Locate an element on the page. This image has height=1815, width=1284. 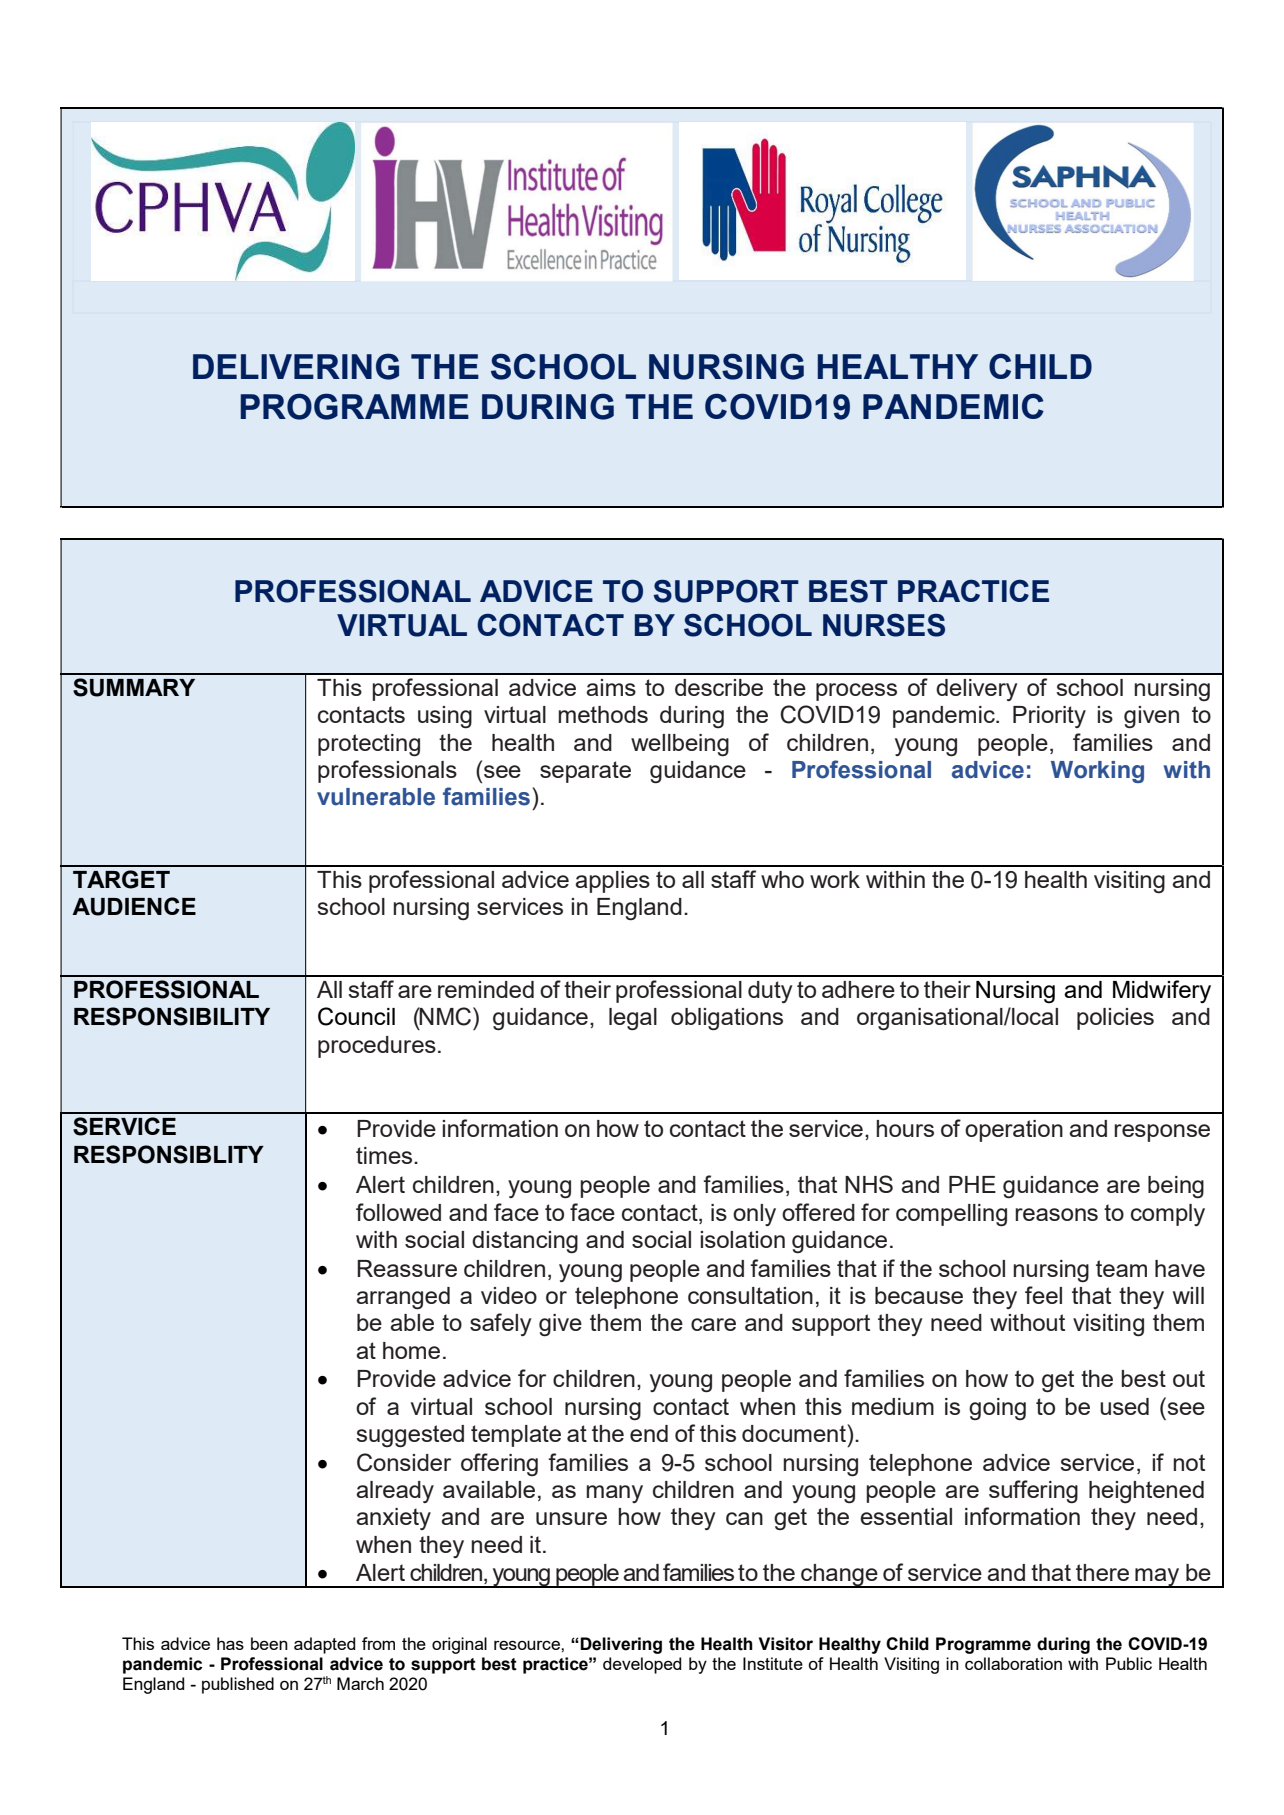
delivery is located at coordinates (977, 690).
